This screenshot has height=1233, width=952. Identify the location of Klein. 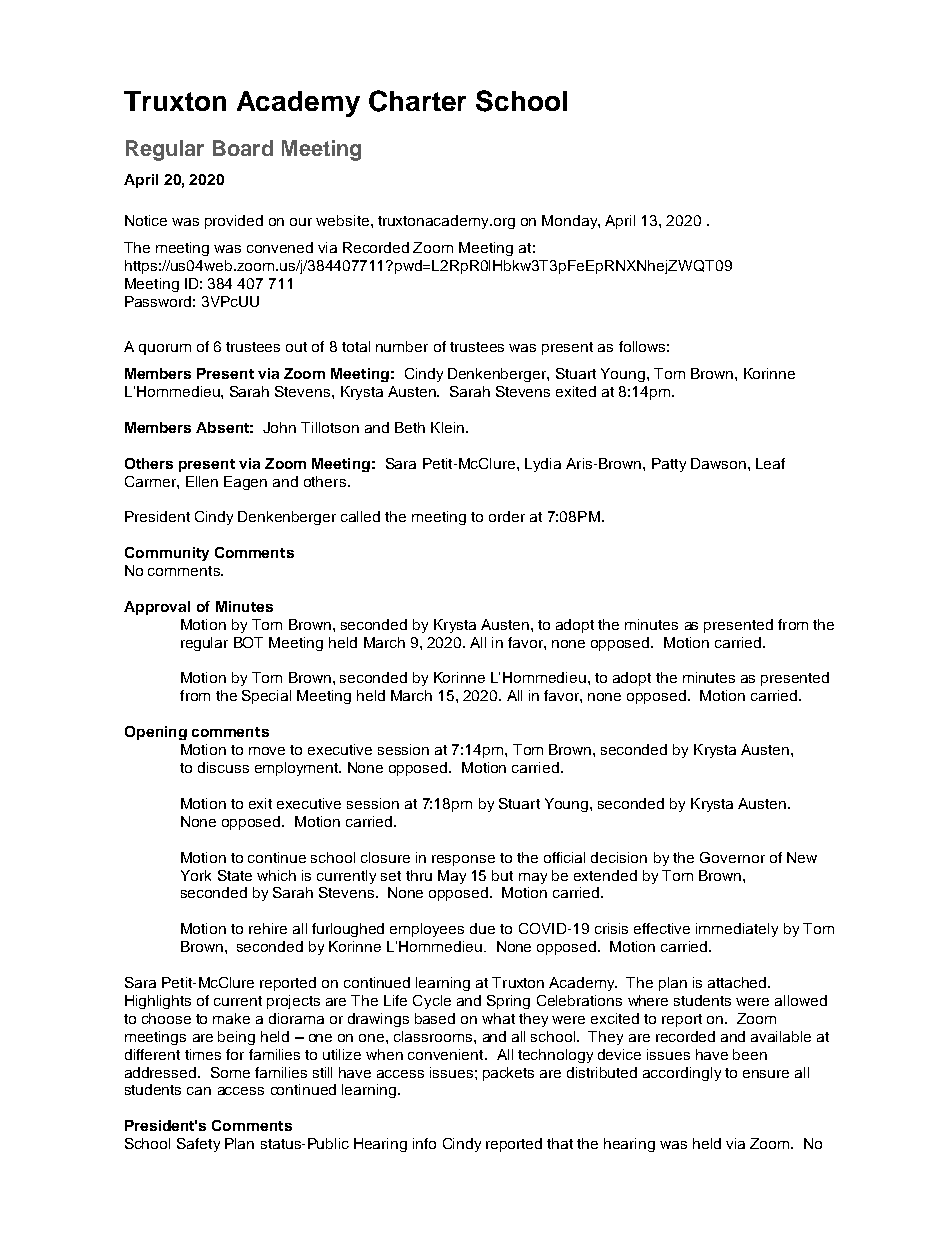
(447, 427).
